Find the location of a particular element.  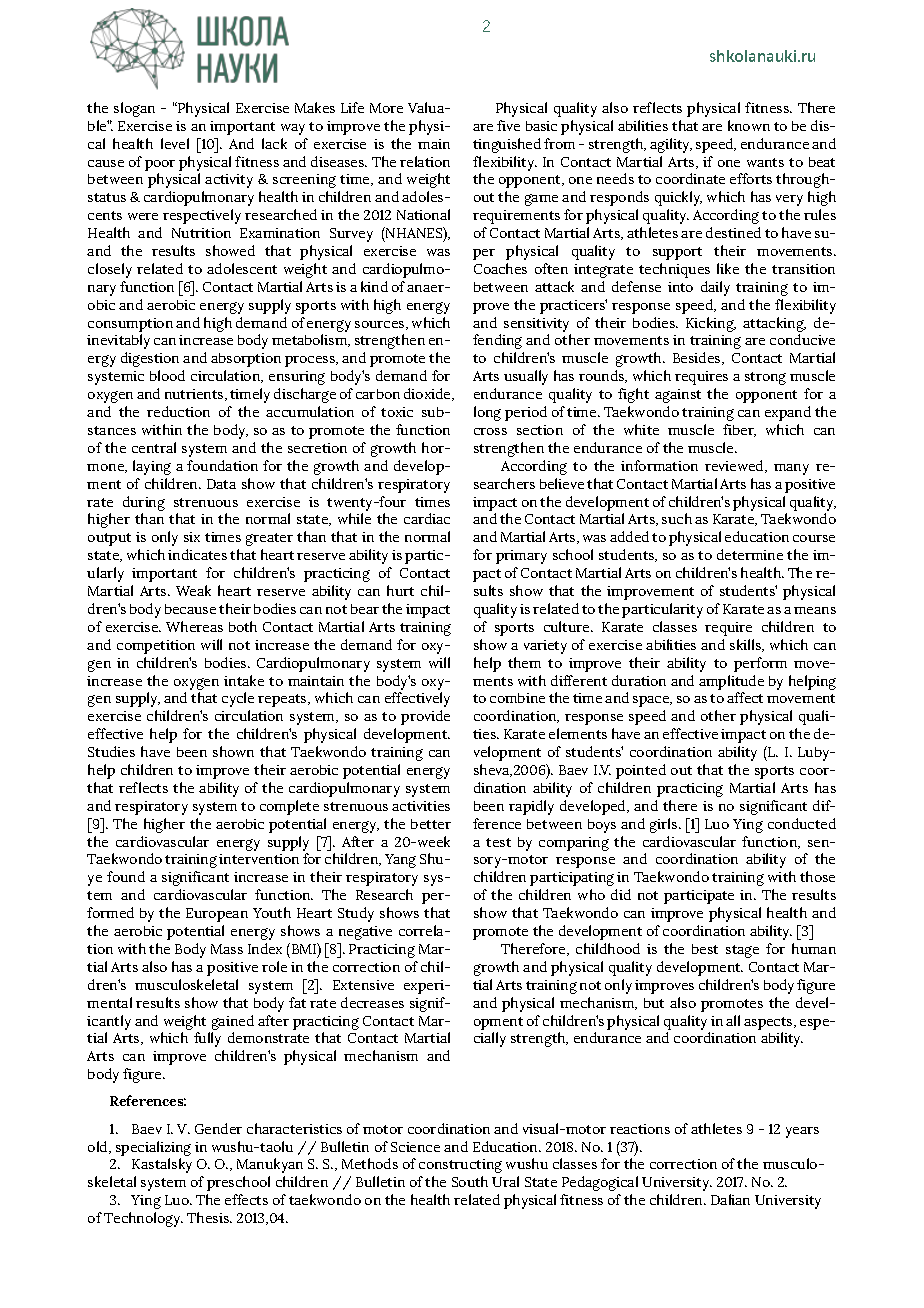

cardiac is located at coordinates (427, 518).
